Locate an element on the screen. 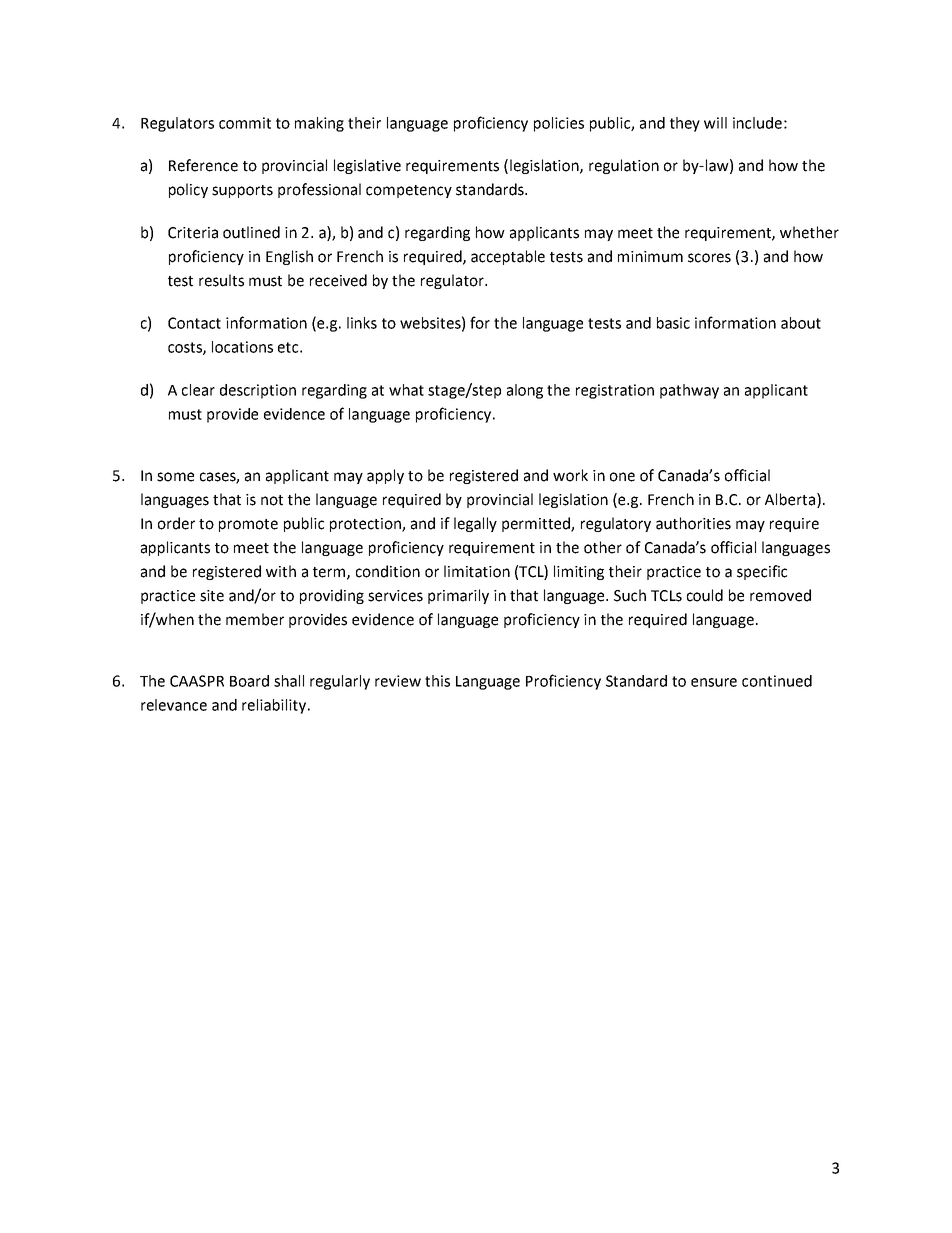  links is located at coordinates (362, 323).
